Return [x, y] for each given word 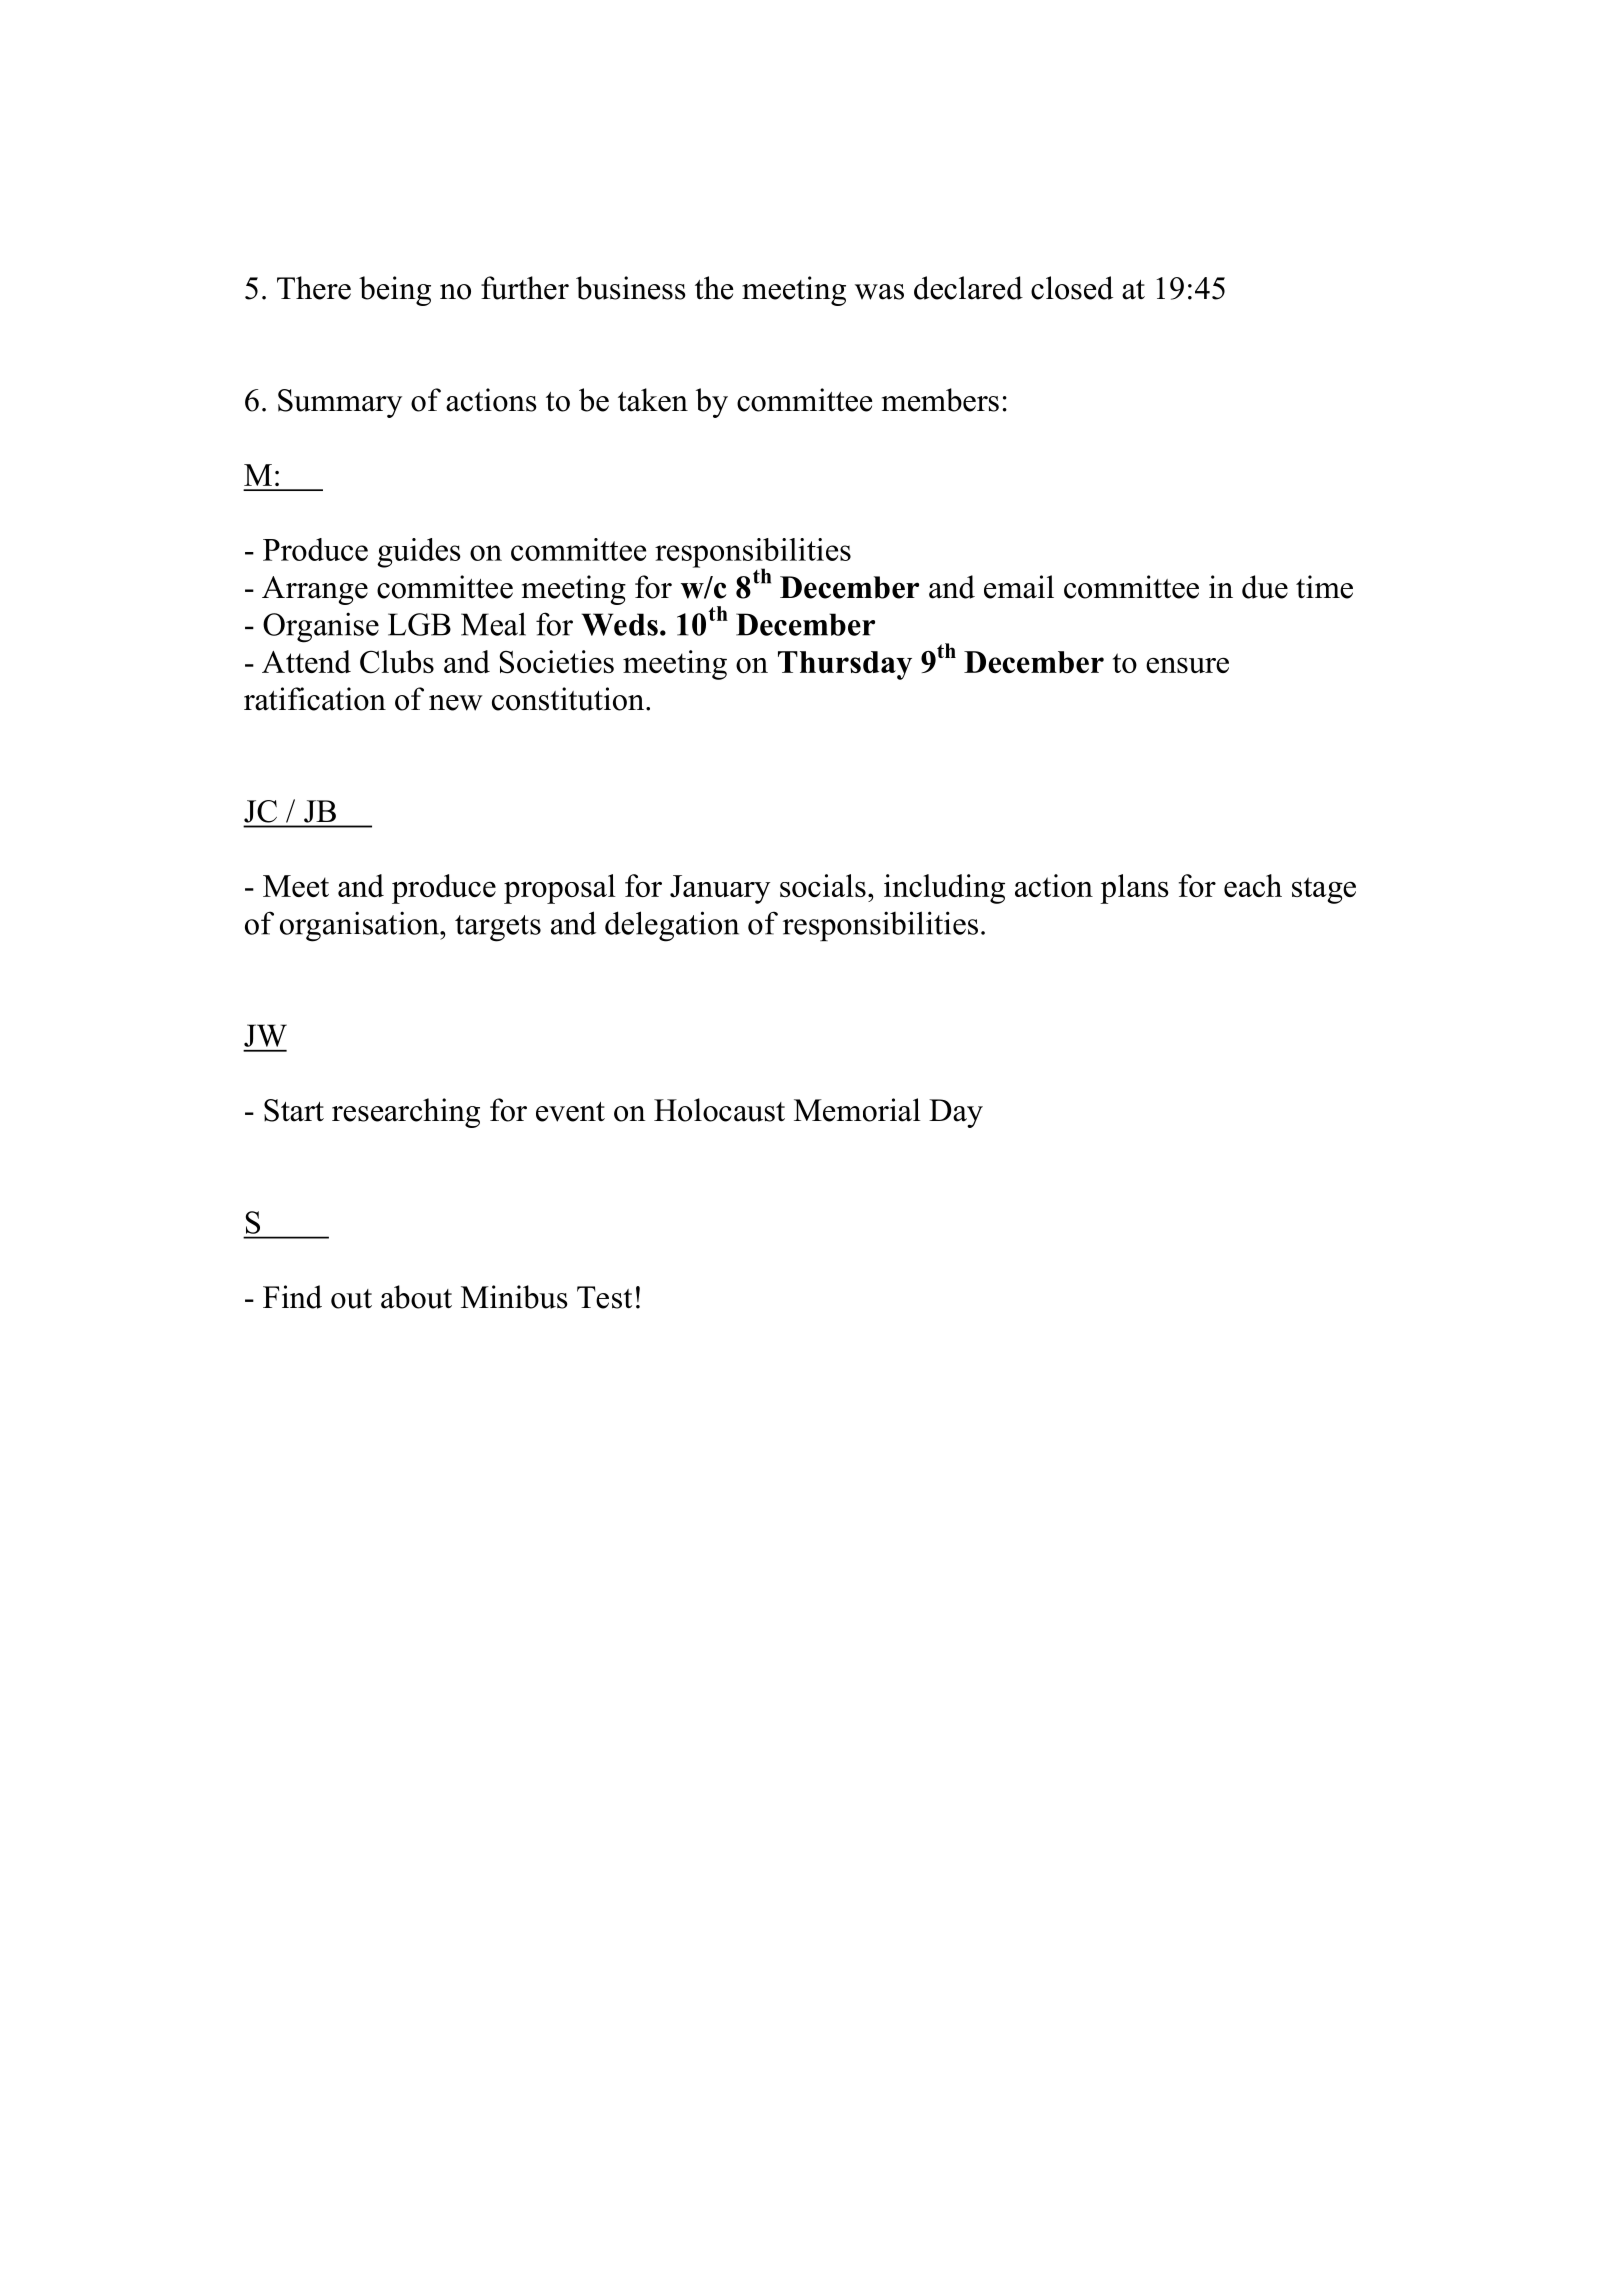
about [416, 1297]
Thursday [845, 665]
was [879, 292]
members [940, 400]
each [1253, 885]
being [395, 291]
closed [1072, 288]
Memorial [857, 1110]
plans [1134, 889]
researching [406, 1113]
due [1265, 587]
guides [419, 553]
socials [823, 885]
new [456, 703]
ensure [1187, 665]
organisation [360, 926]
